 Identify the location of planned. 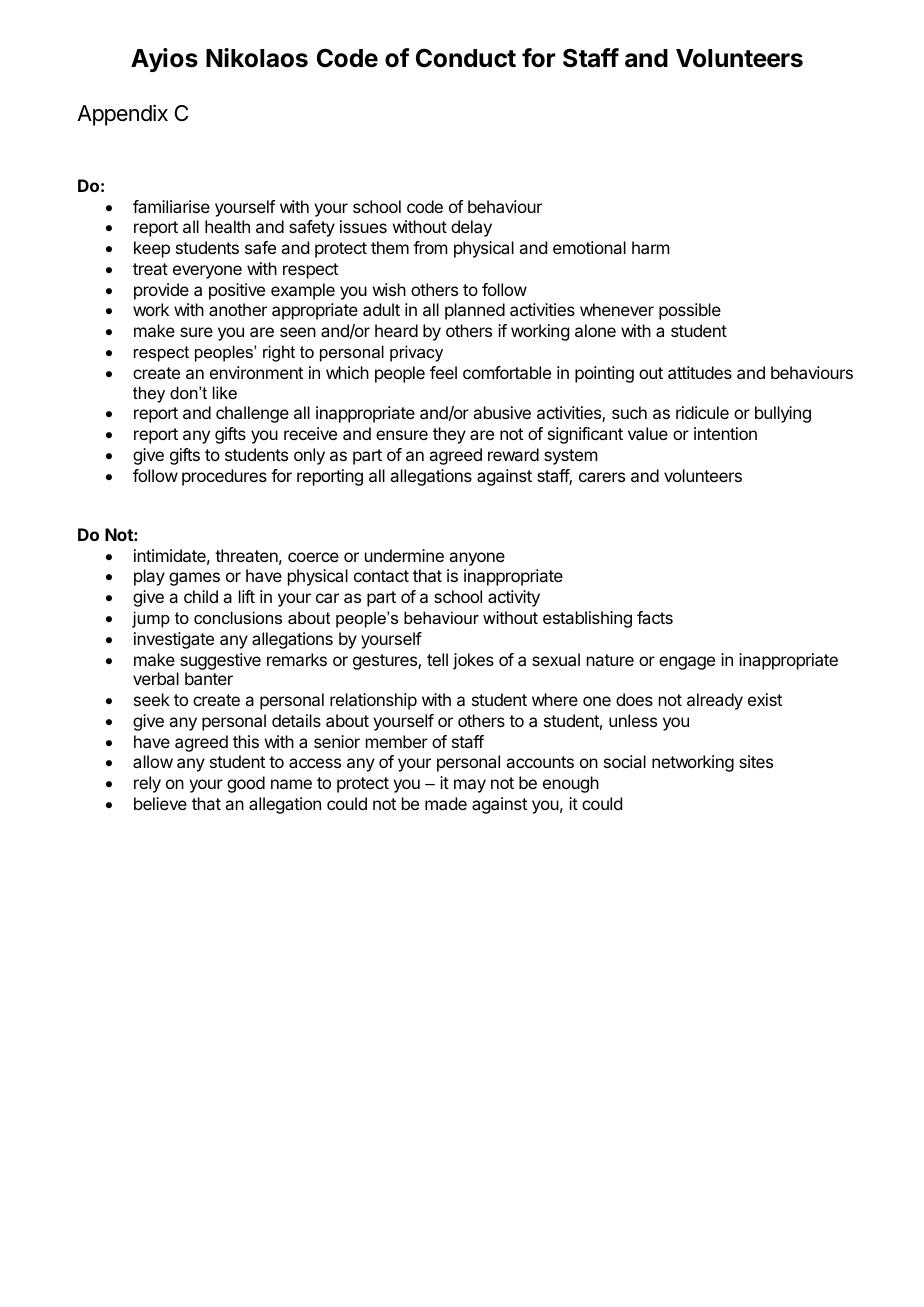
(475, 311).
